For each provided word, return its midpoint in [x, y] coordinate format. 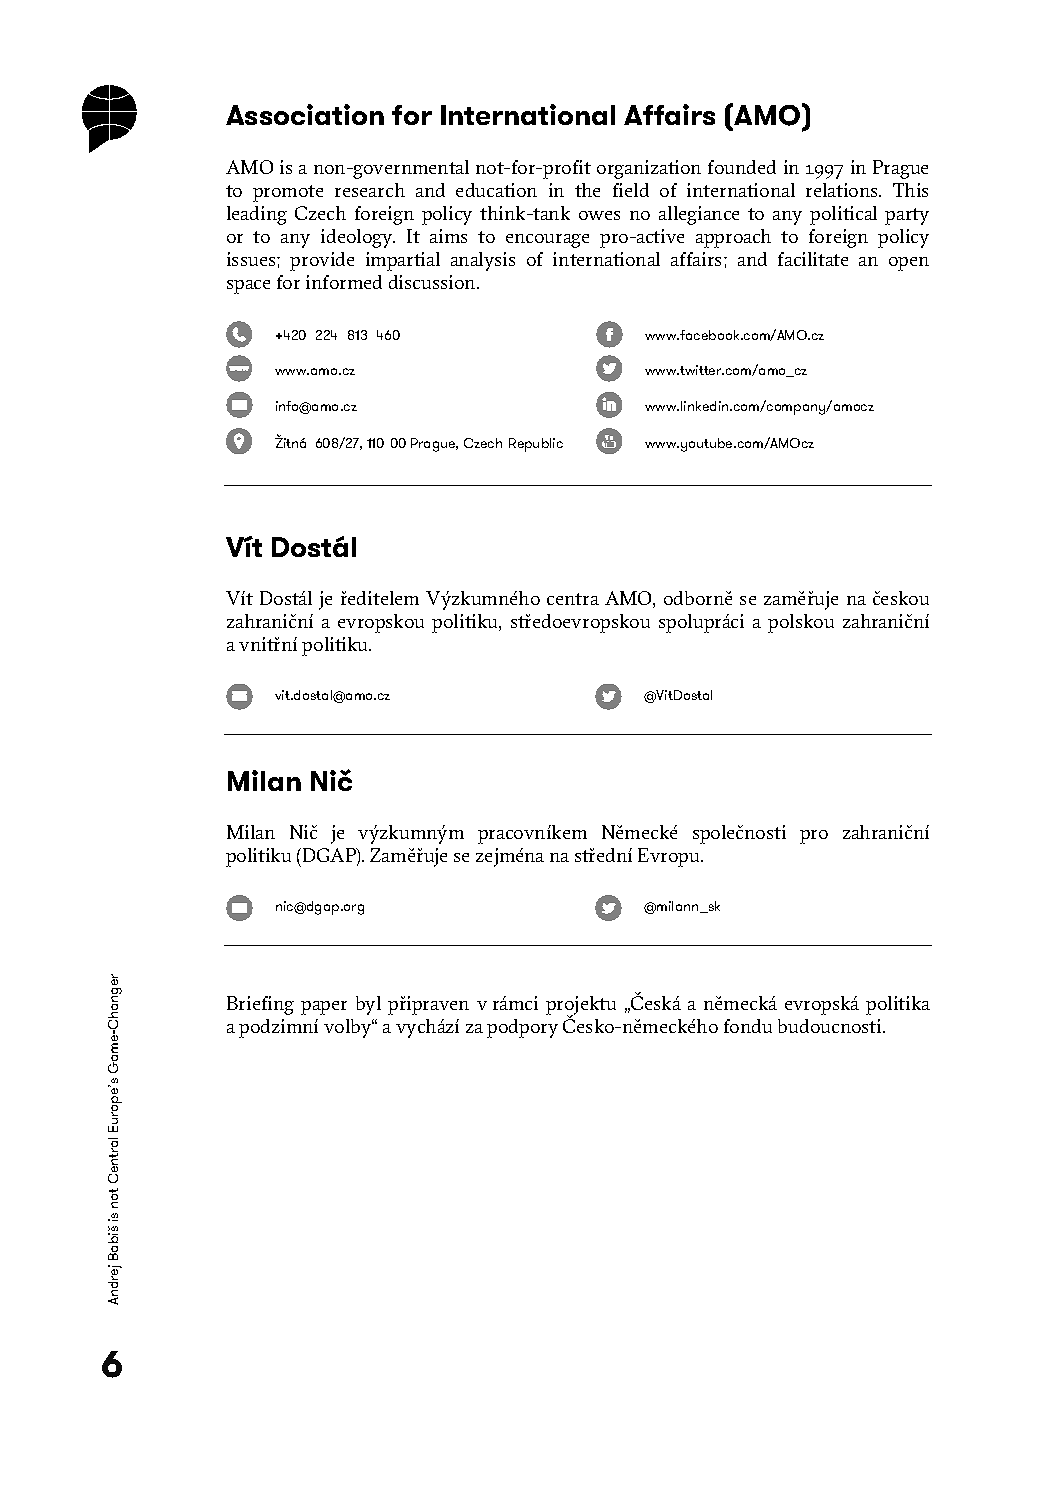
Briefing [260, 1005]
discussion [433, 282]
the [587, 190]
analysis [483, 261]
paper [324, 1008]
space [248, 287]
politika [898, 1005]
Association [305, 114]
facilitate [813, 259]
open [909, 264]
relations [843, 190]
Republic [536, 445]
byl [368, 1005]
